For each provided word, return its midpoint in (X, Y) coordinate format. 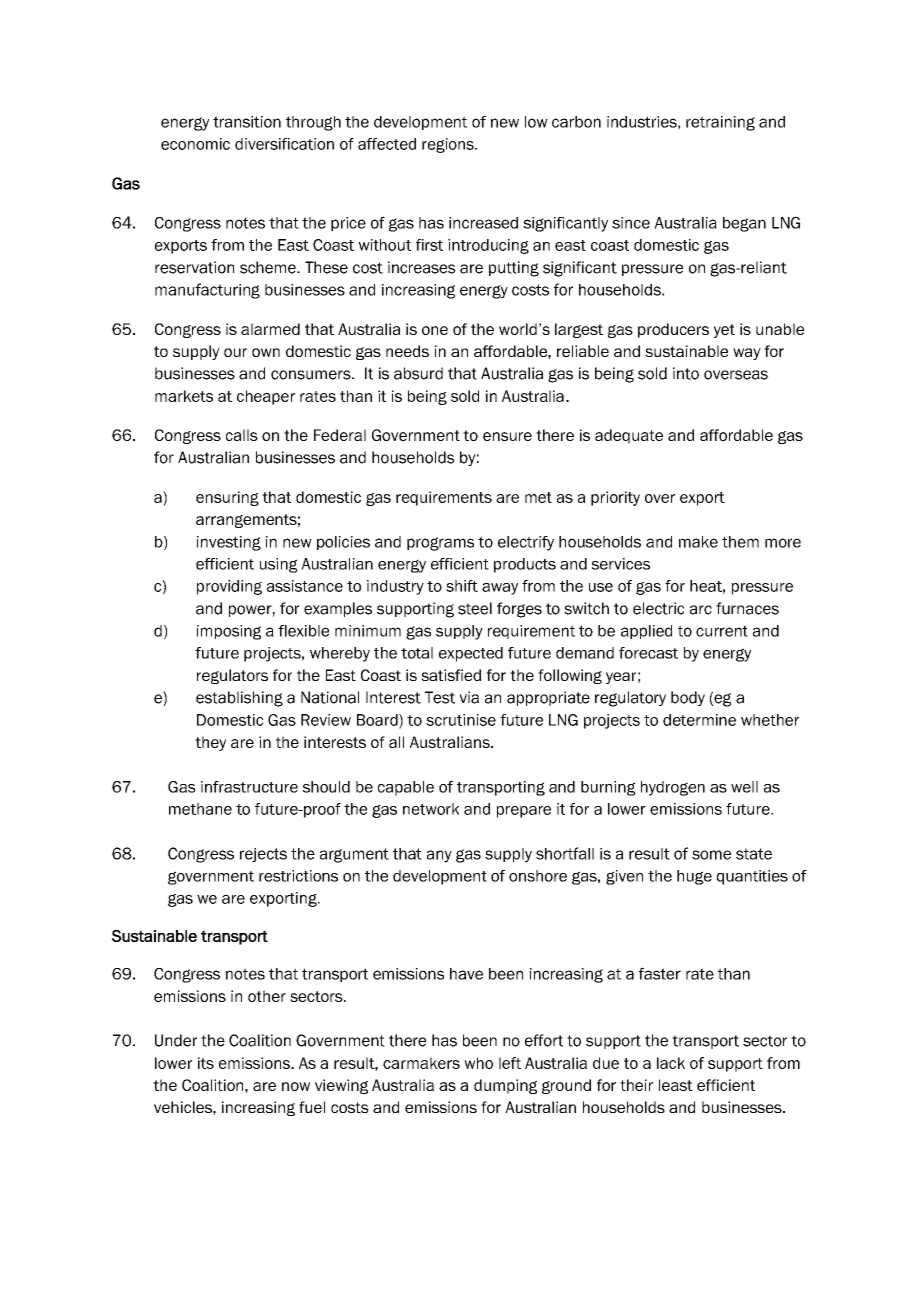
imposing (229, 632)
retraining (720, 123)
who (478, 1063)
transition (247, 122)
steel (475, 608)
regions (449, 145)
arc (701, 610)
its (206, 1063)
